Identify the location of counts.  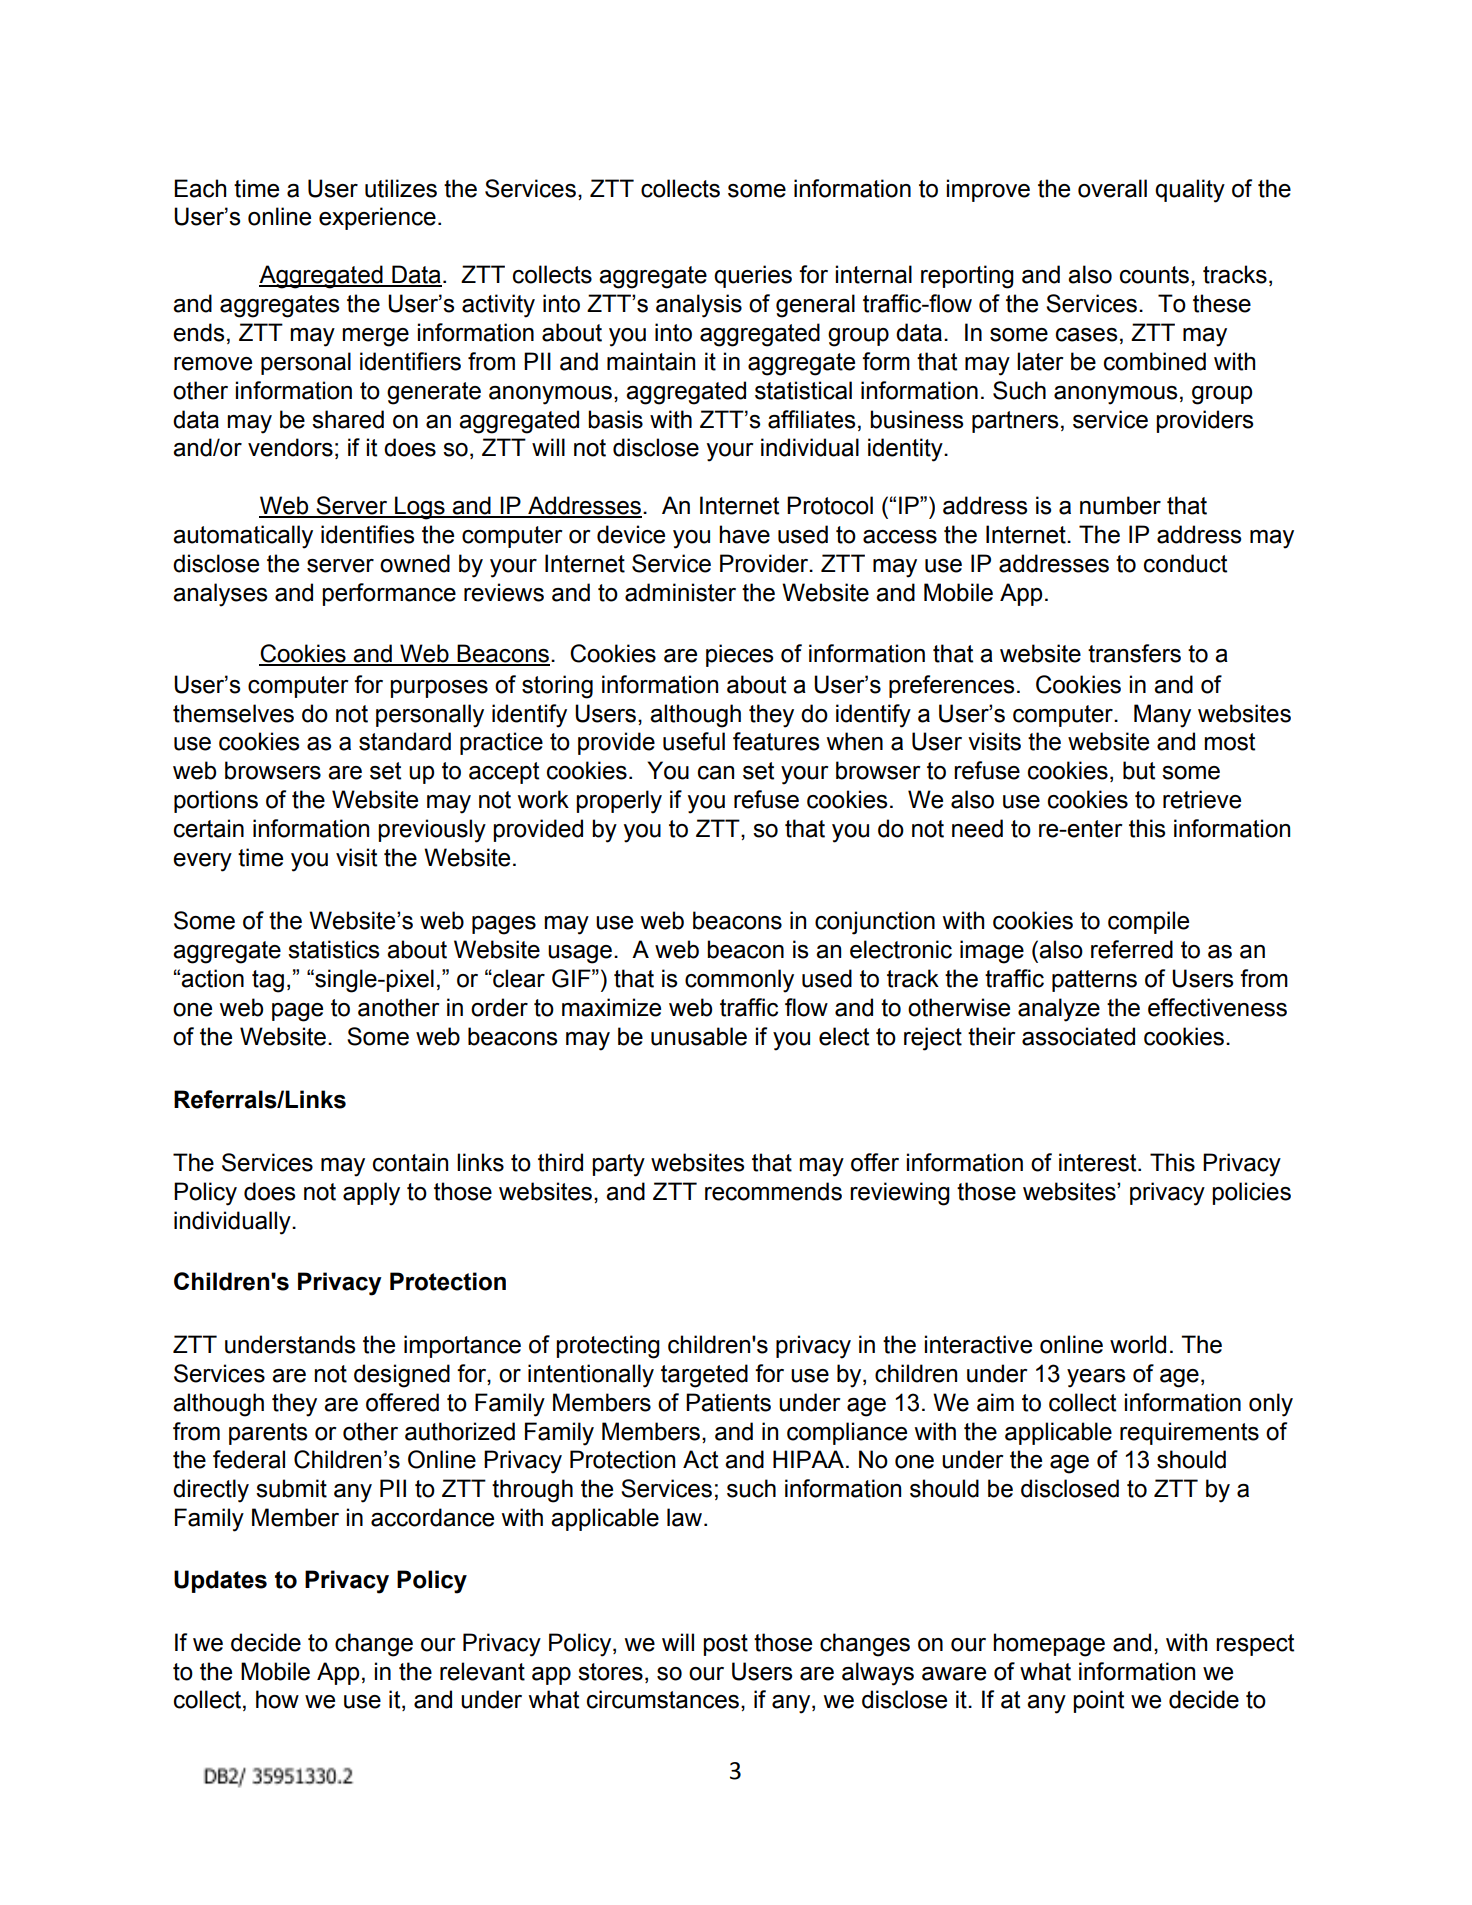
(1154, 275).
